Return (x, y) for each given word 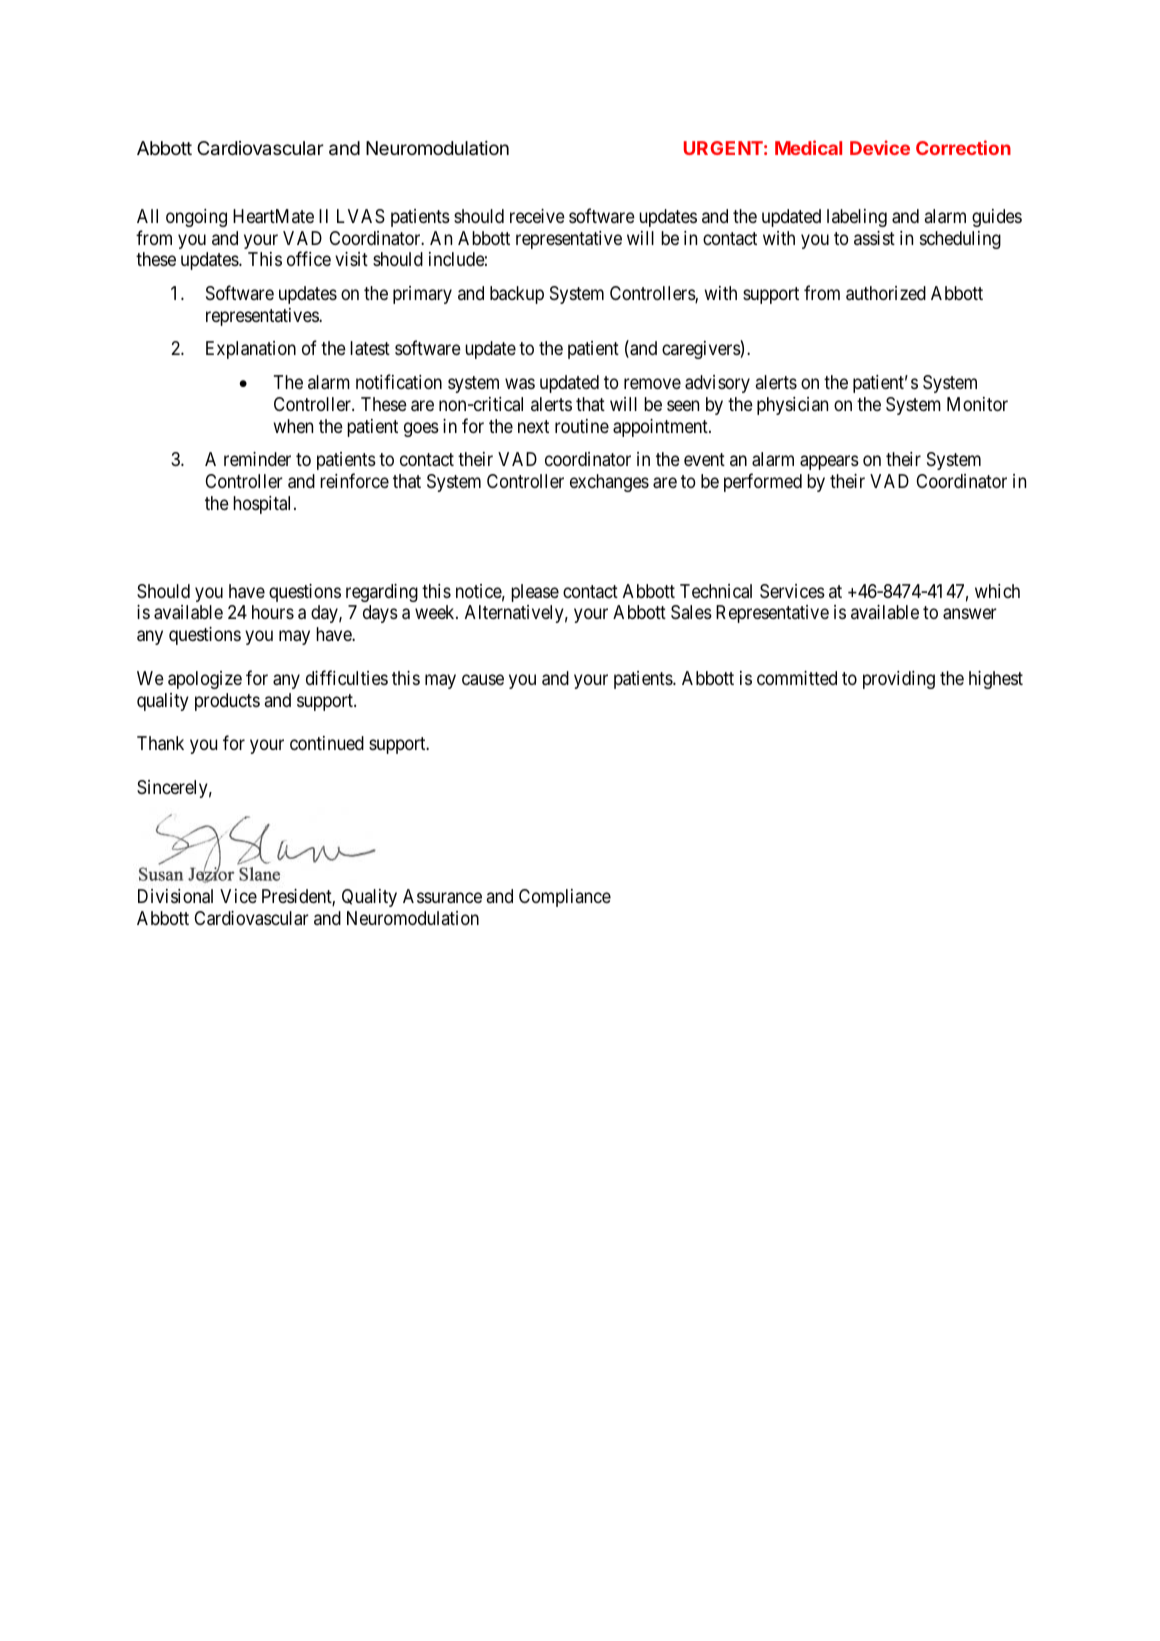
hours (273, 612)
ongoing (196, 218)
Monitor (977, 404)
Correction (963, 147)
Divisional (175, 896)
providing (899, 680)
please (535, 593)
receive (537, 216)
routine (582, 426)
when (293, 426)
